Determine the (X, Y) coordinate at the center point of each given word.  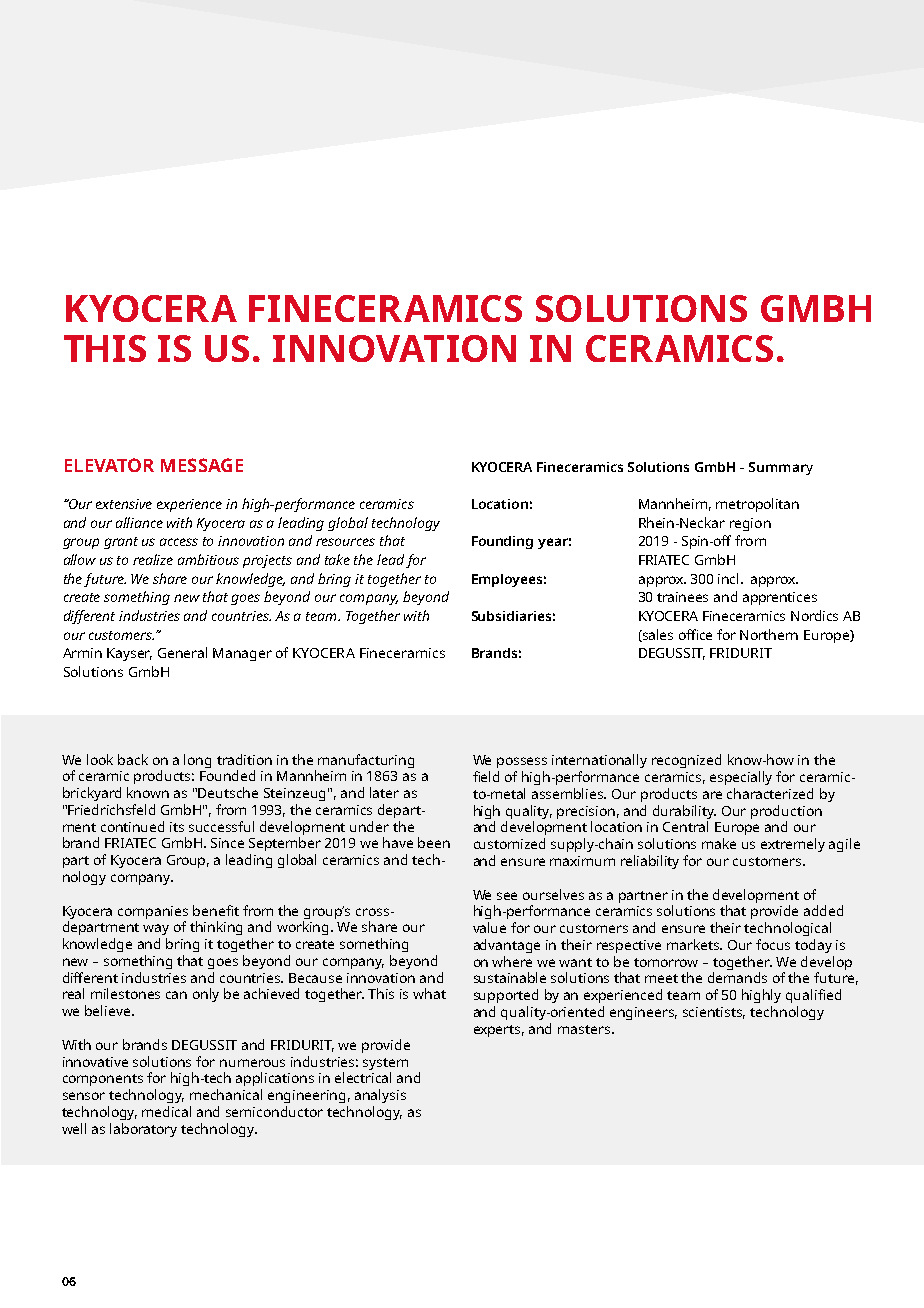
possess (522, 762)
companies (153, 912)
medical (166, 1111)
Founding (502, 542)
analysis (380, 1096)
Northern (769, 634)
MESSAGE (202, 465)
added (823, 910)
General (182, 652)
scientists (714, 1013)
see (507, 896)
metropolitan (757, 505)
